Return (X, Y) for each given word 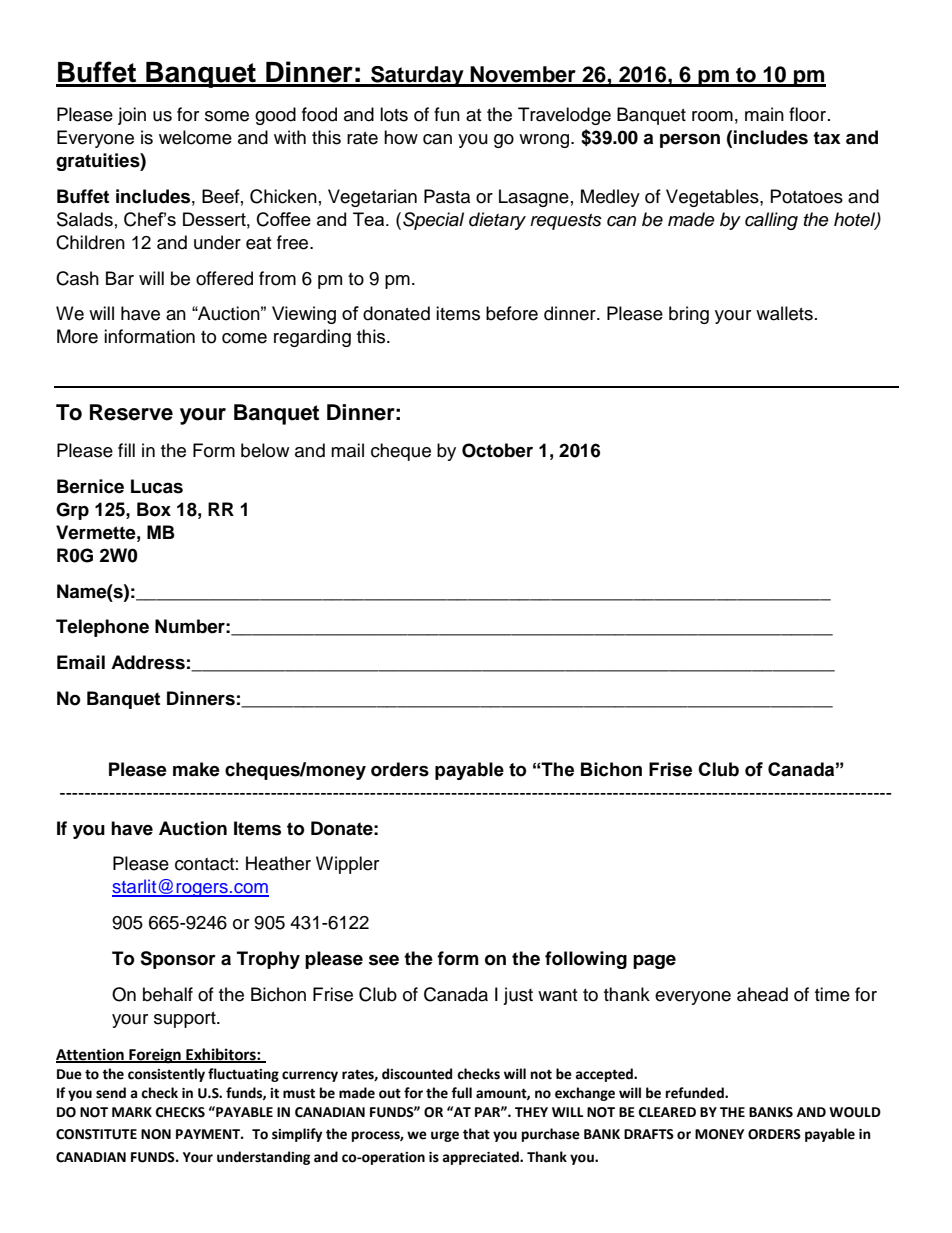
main (764, 114)
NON (156, 1134)
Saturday (417, 76)
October (497, 450)
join (132, 116)
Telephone (102, 628)
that (476, 1134)
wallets (784, 313)
